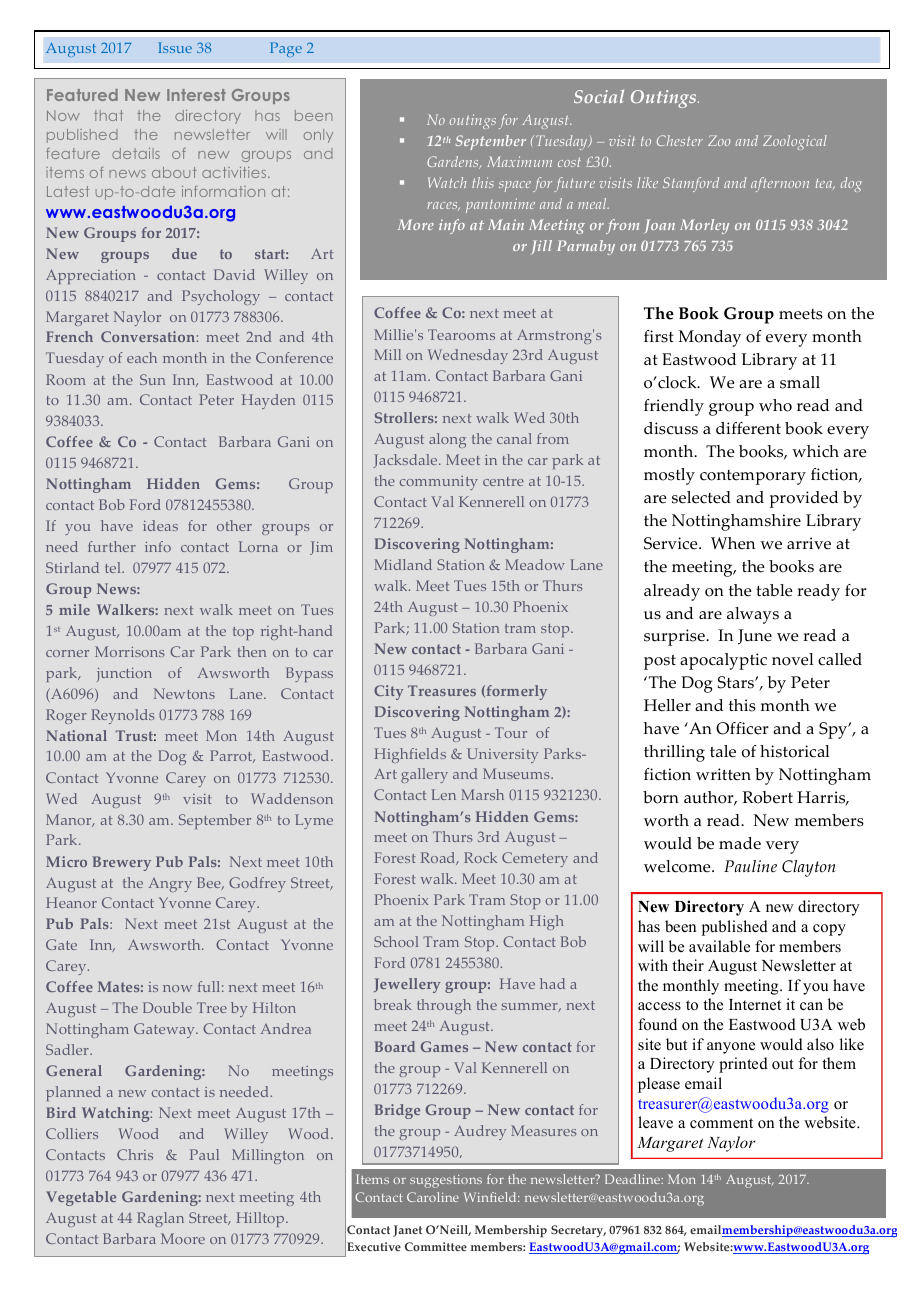 This screenshot has height=1308, width=924. I want to click on Caroline, so click(433, 1197).
